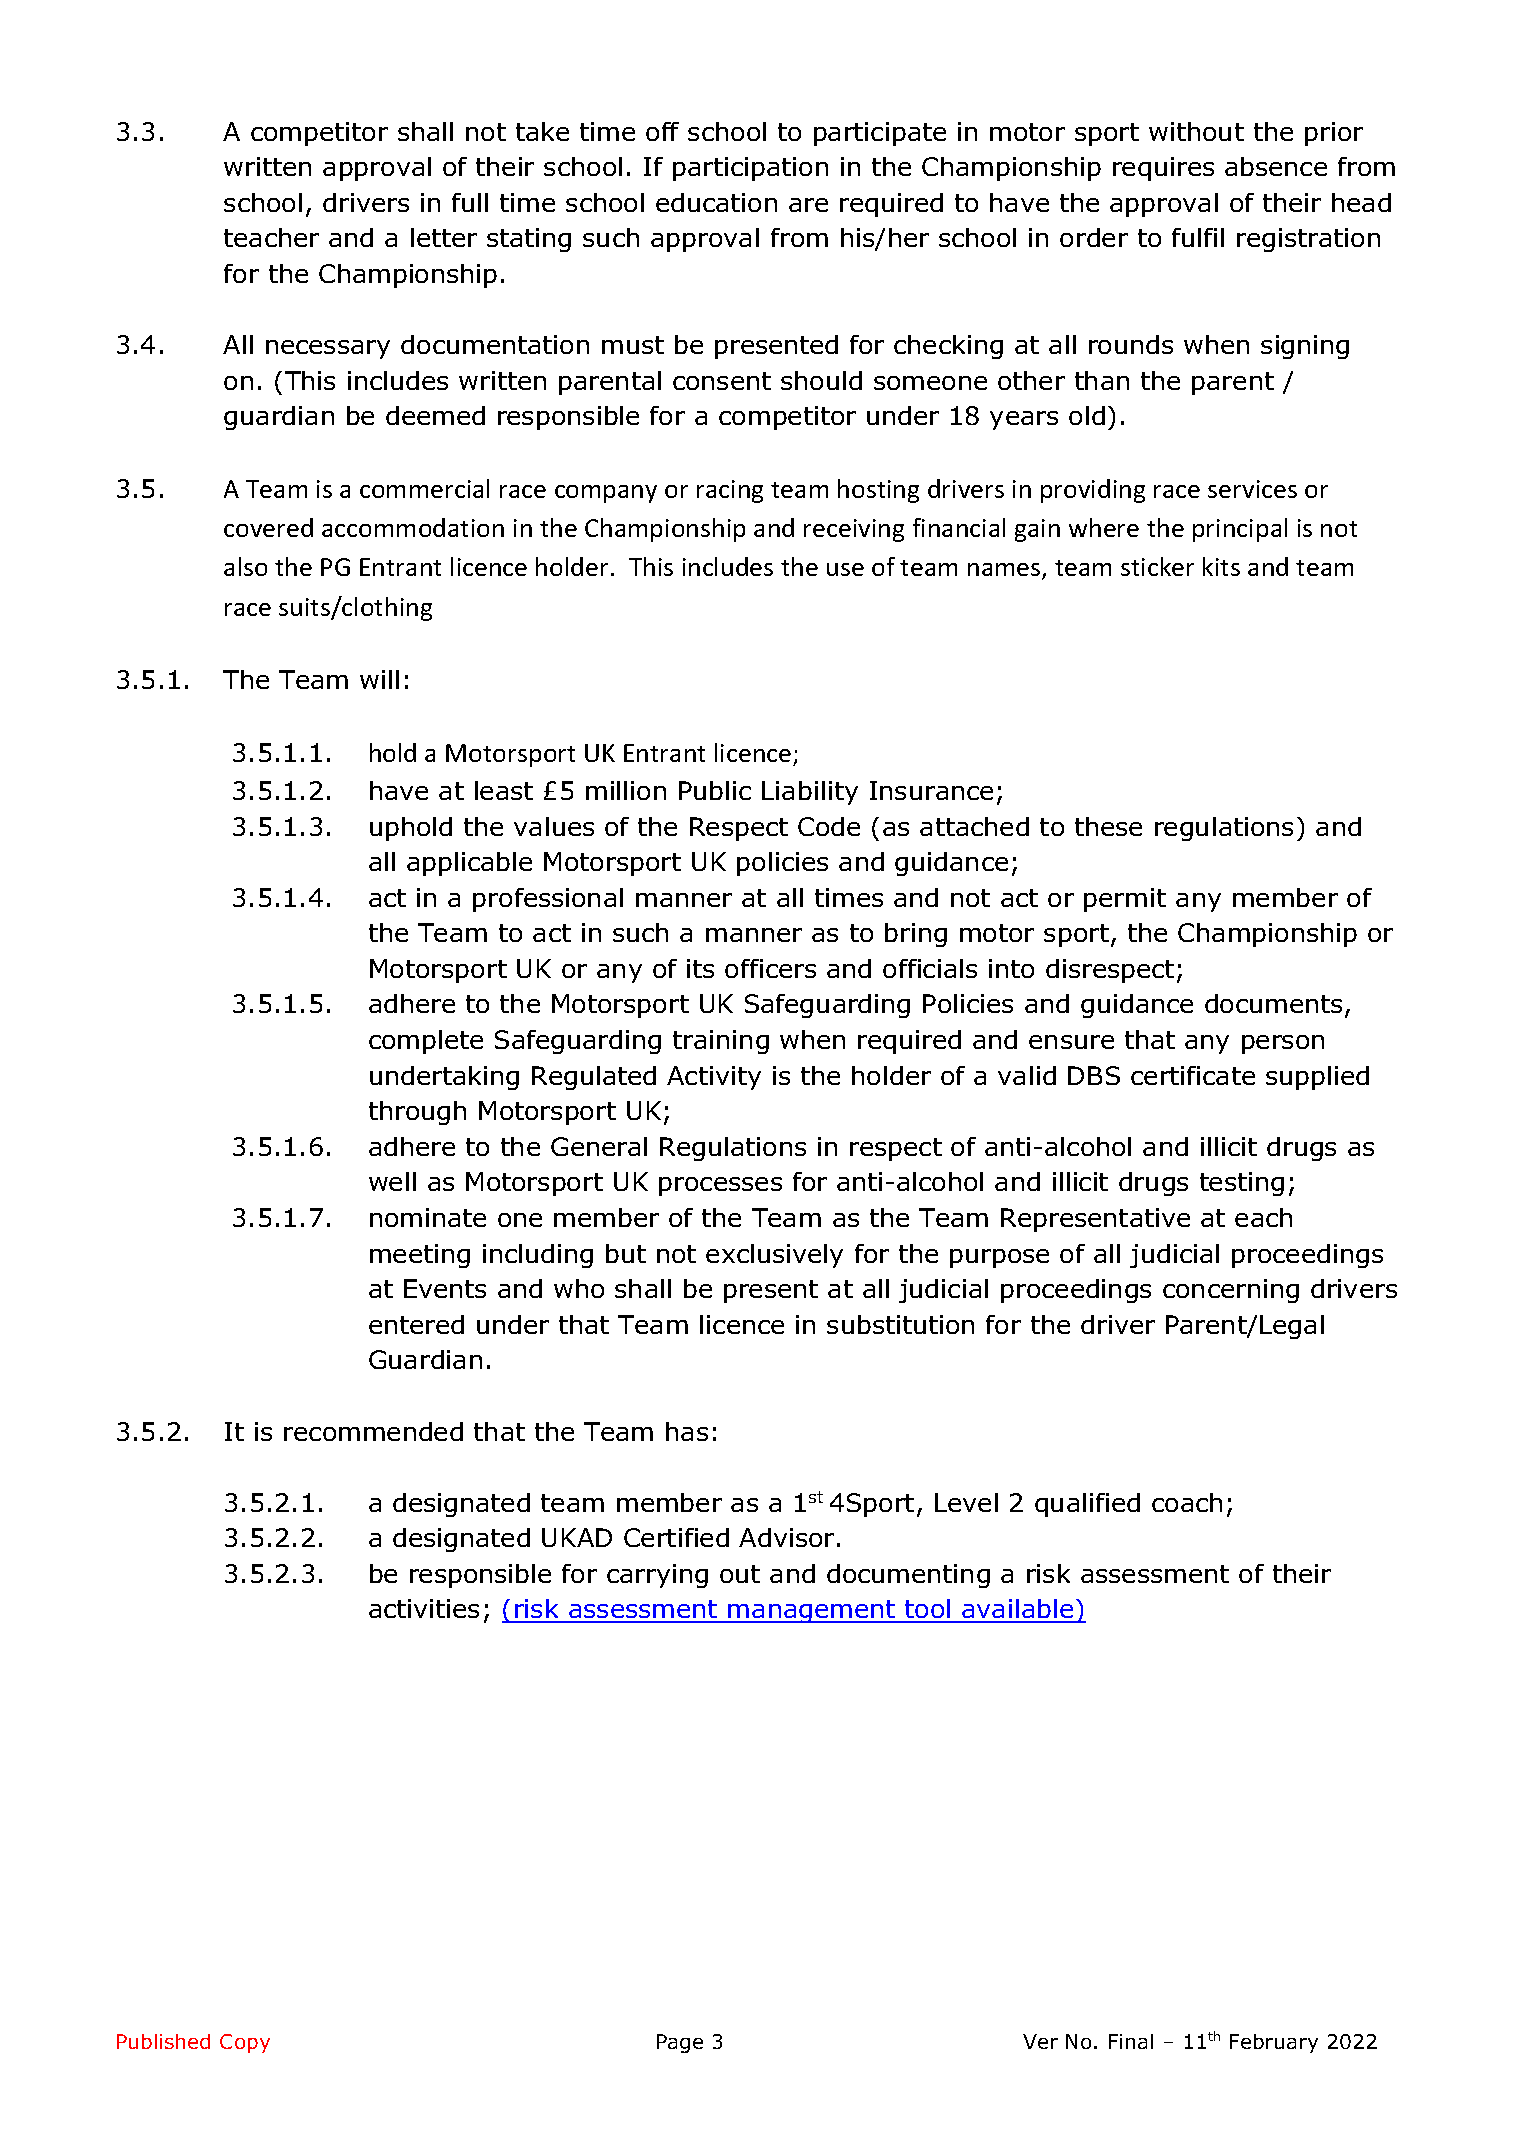 The height and width of the page is (2144, 1515). I want to click on February, so click(1274, 2043).
